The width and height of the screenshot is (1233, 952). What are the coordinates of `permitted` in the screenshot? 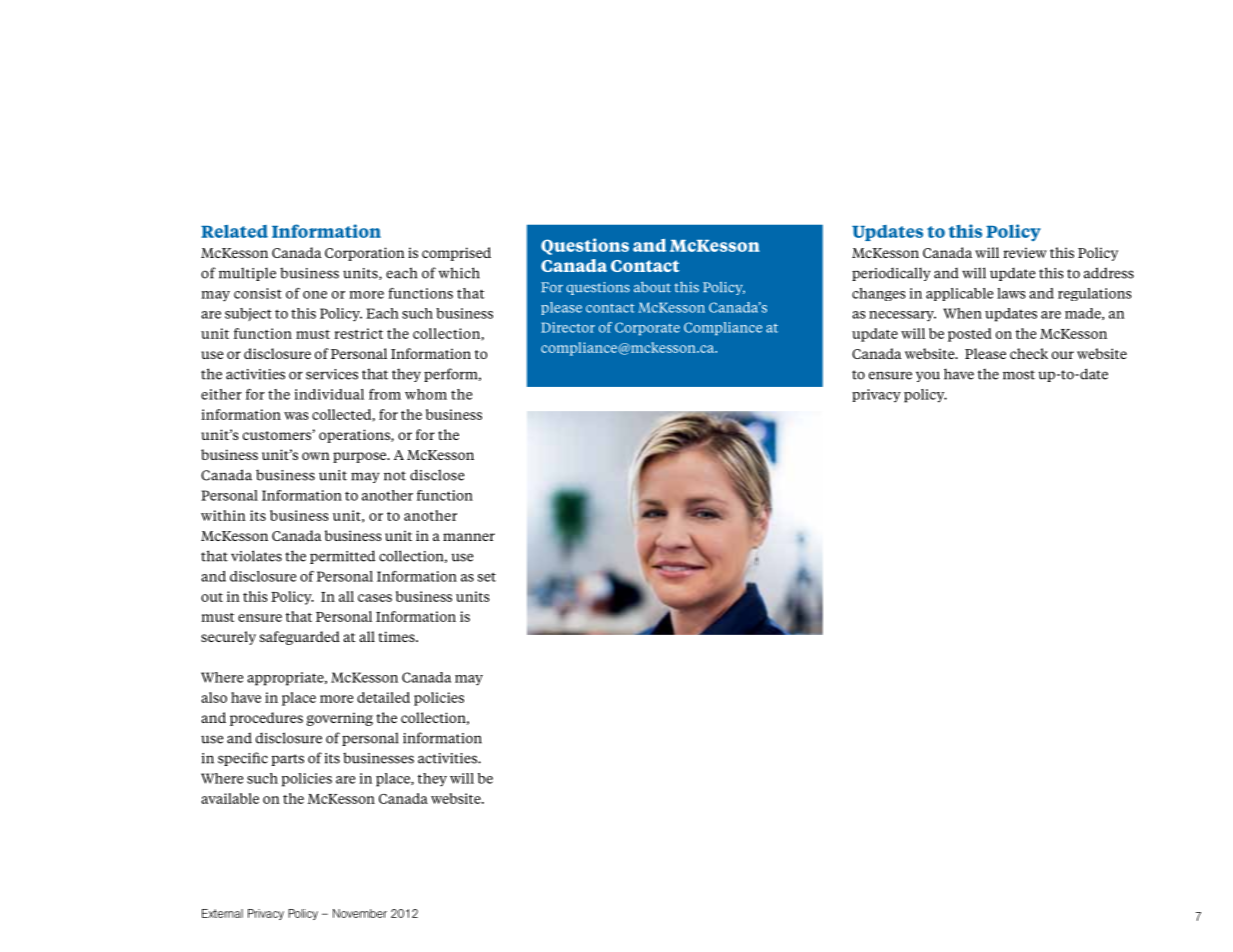 It's located at (342, 557).
